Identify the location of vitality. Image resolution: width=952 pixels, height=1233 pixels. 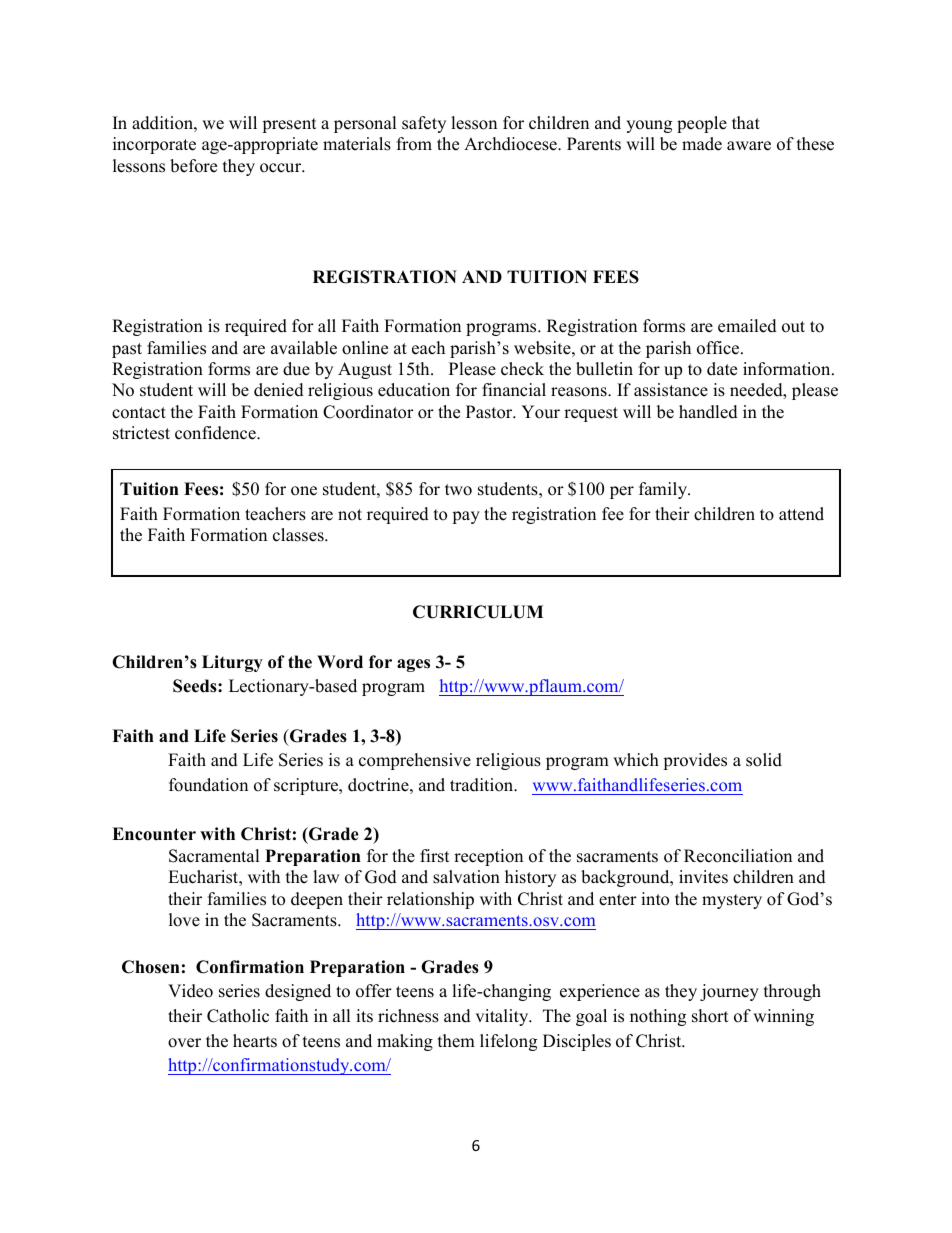
(503, 1017).
